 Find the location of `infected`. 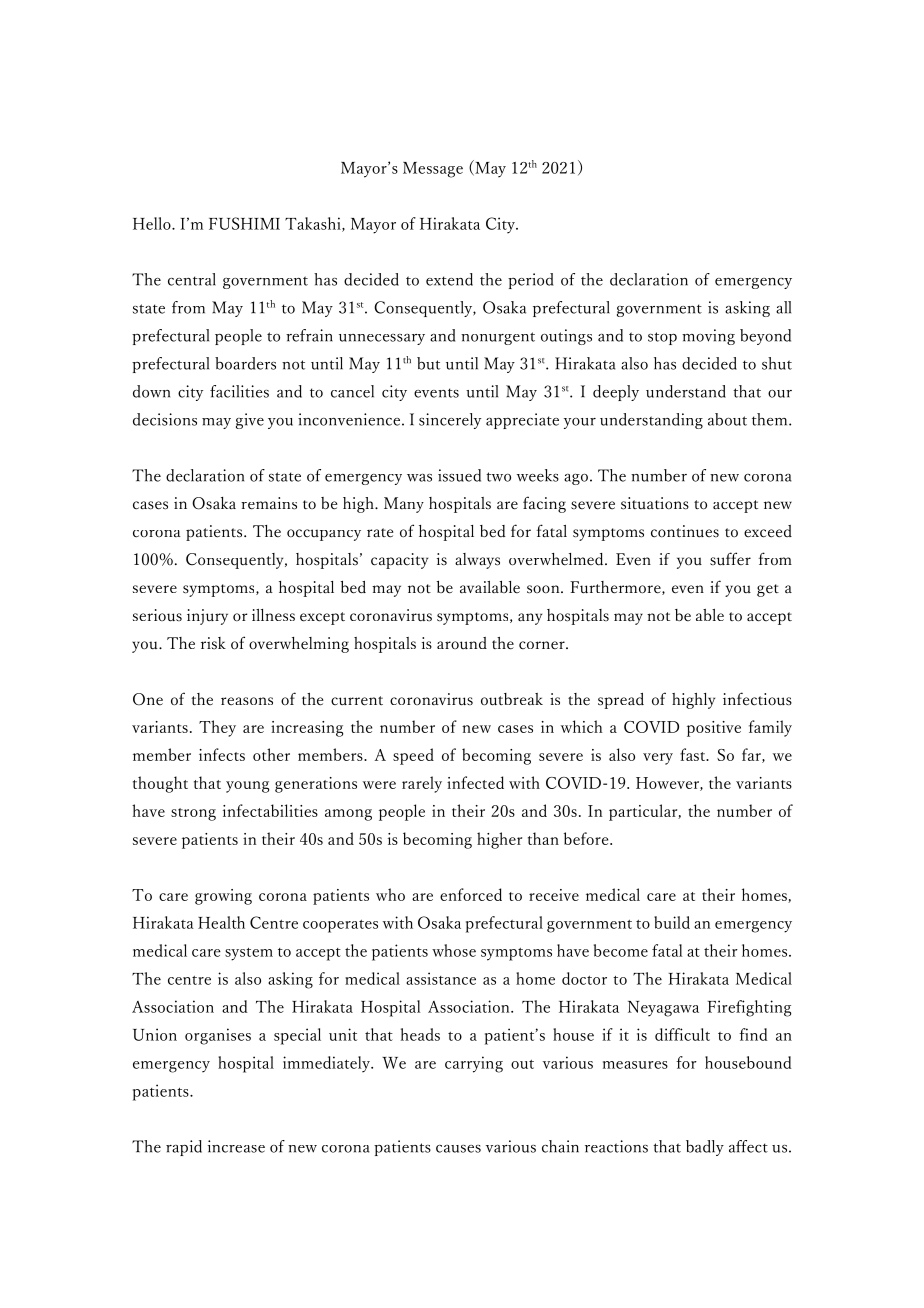

infected is located at coordinates (475, 782).
